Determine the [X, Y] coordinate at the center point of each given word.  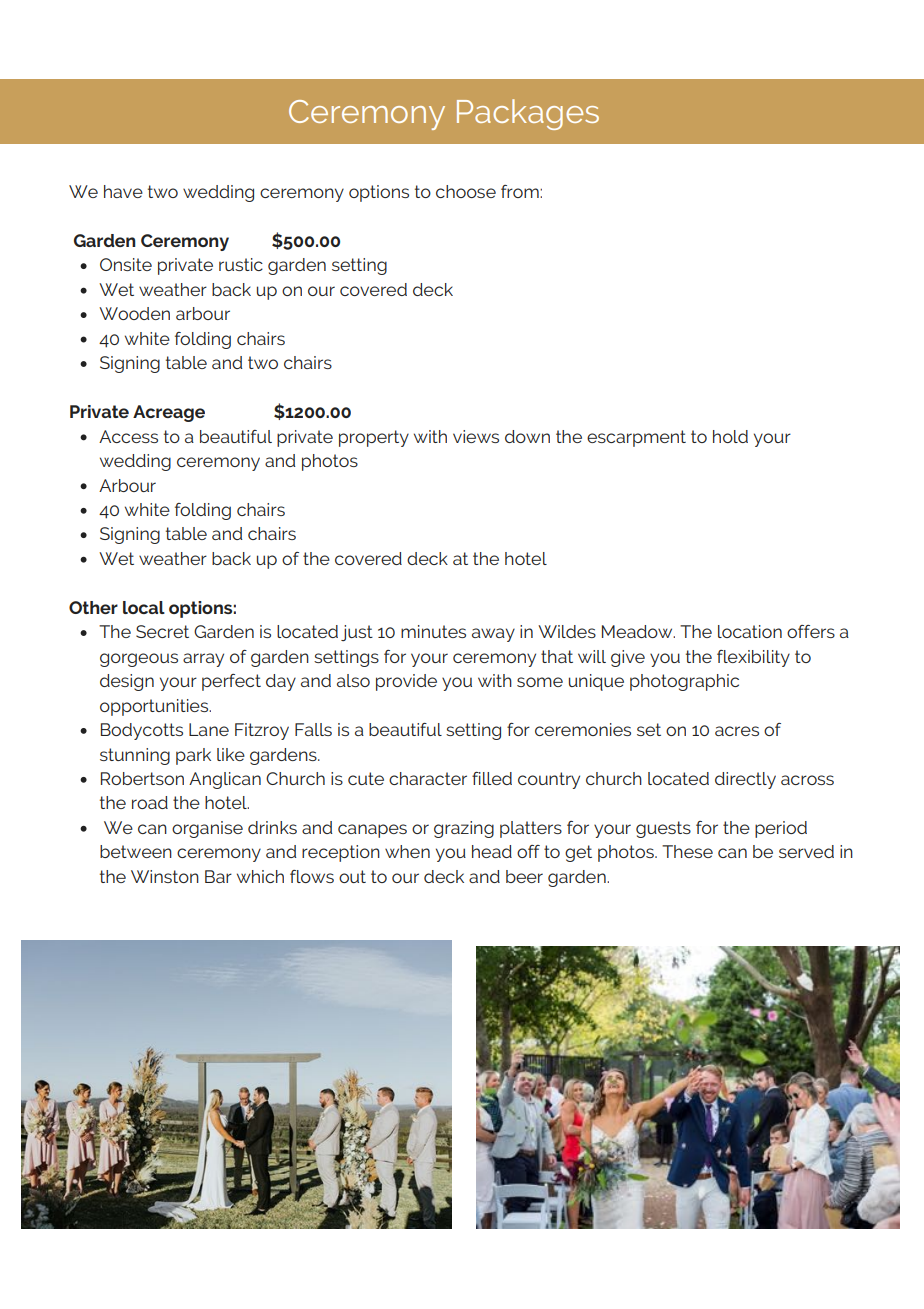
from [521, 191]
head [492, 851]
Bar [218, 876]
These [687, 851]
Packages [528, 114]
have [123, 191]
